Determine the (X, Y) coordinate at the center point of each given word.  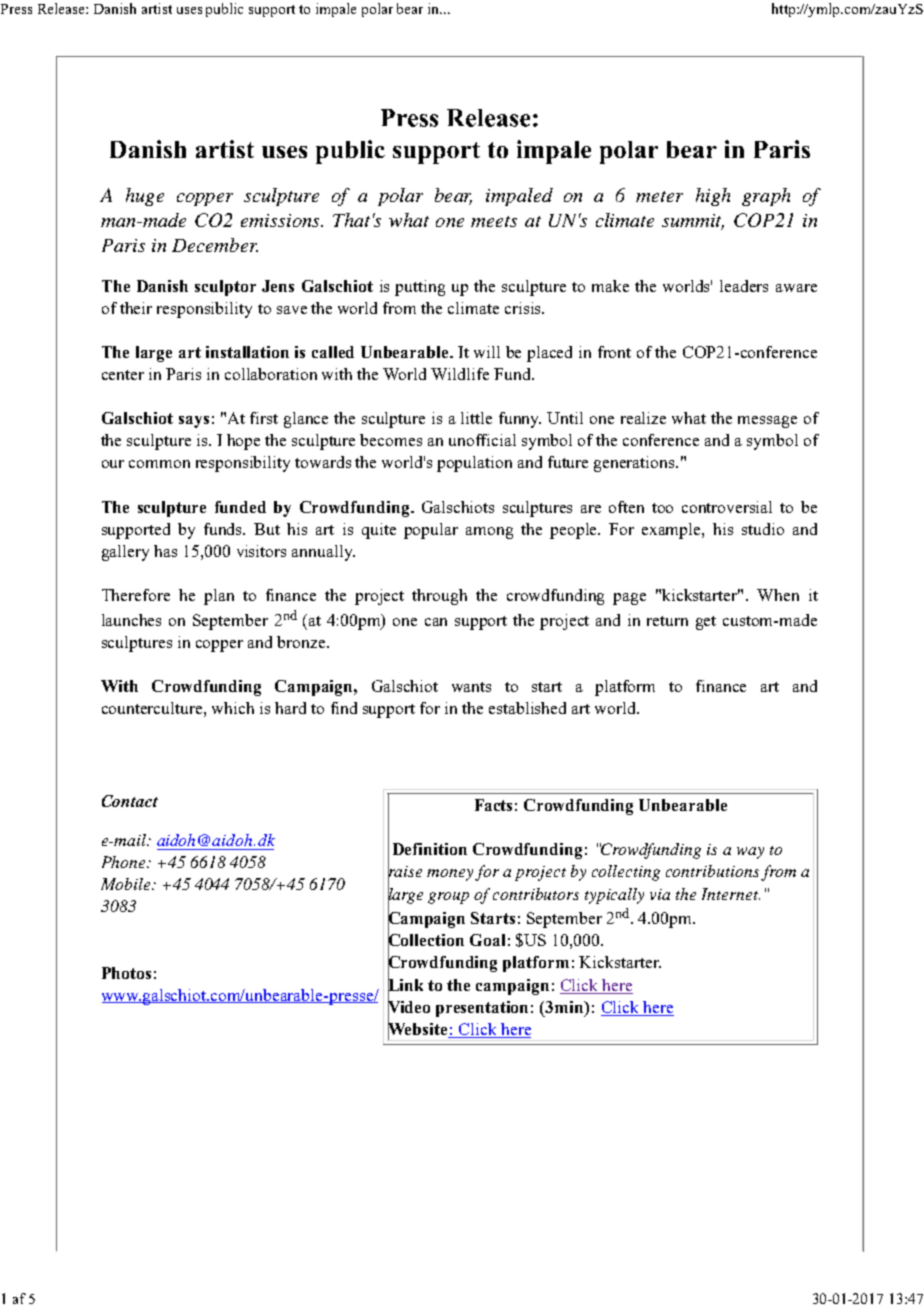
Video (409, 1006)
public (224, 10)
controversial (727, 507)
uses (189, 10)
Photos (126, 973)
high (713, 197)
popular (431, 531)
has (165, 551)
